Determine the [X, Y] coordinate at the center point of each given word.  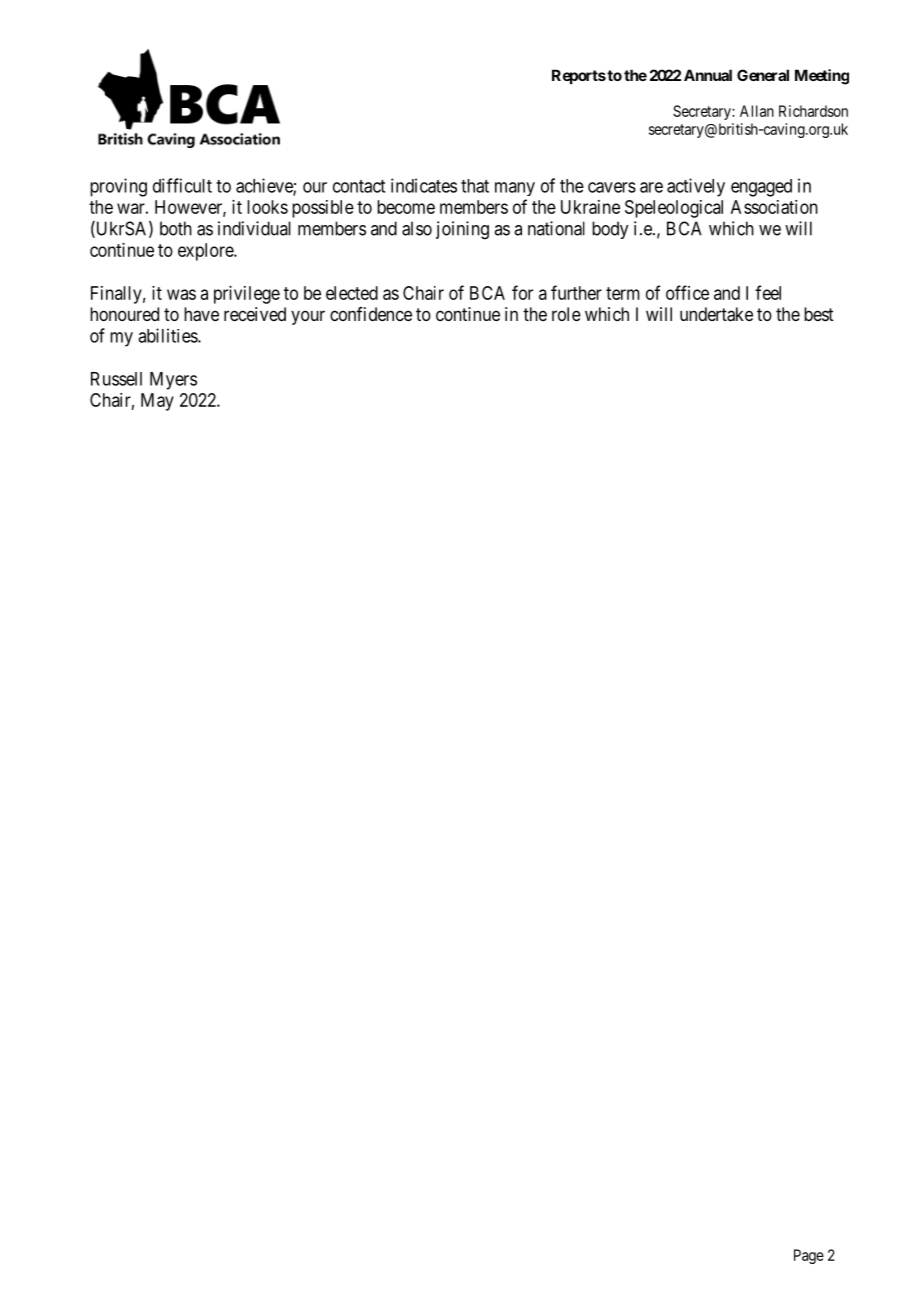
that [475, 186]
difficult [182, 185]
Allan [757, 111]
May [157, 402]
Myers [173, 381]
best [819, 314]
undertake [716, 314]
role [566, 314]
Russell [116, 379]
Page [809, 1256]
